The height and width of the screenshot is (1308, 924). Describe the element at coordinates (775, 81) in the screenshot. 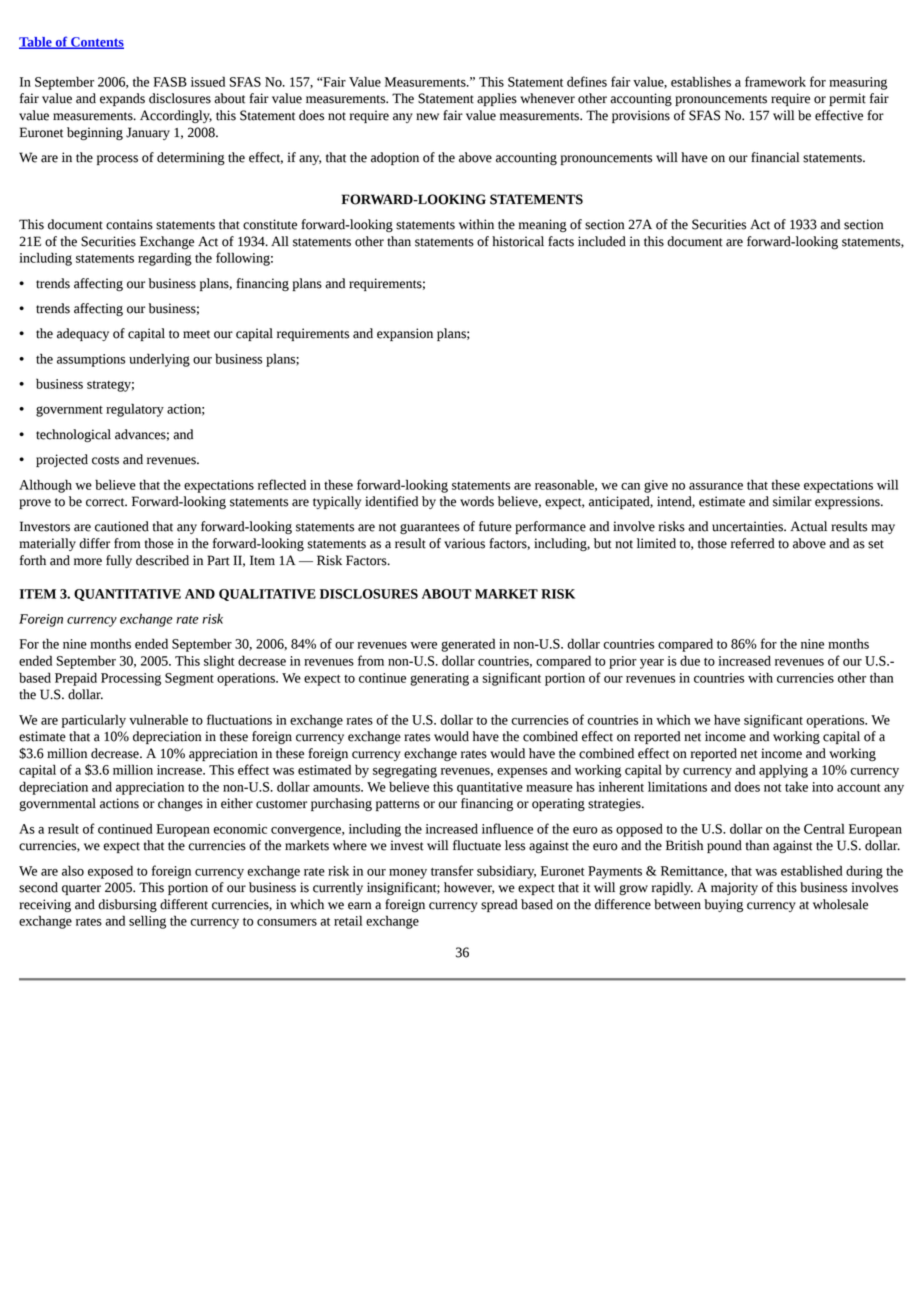

I see `framework` at that location.
